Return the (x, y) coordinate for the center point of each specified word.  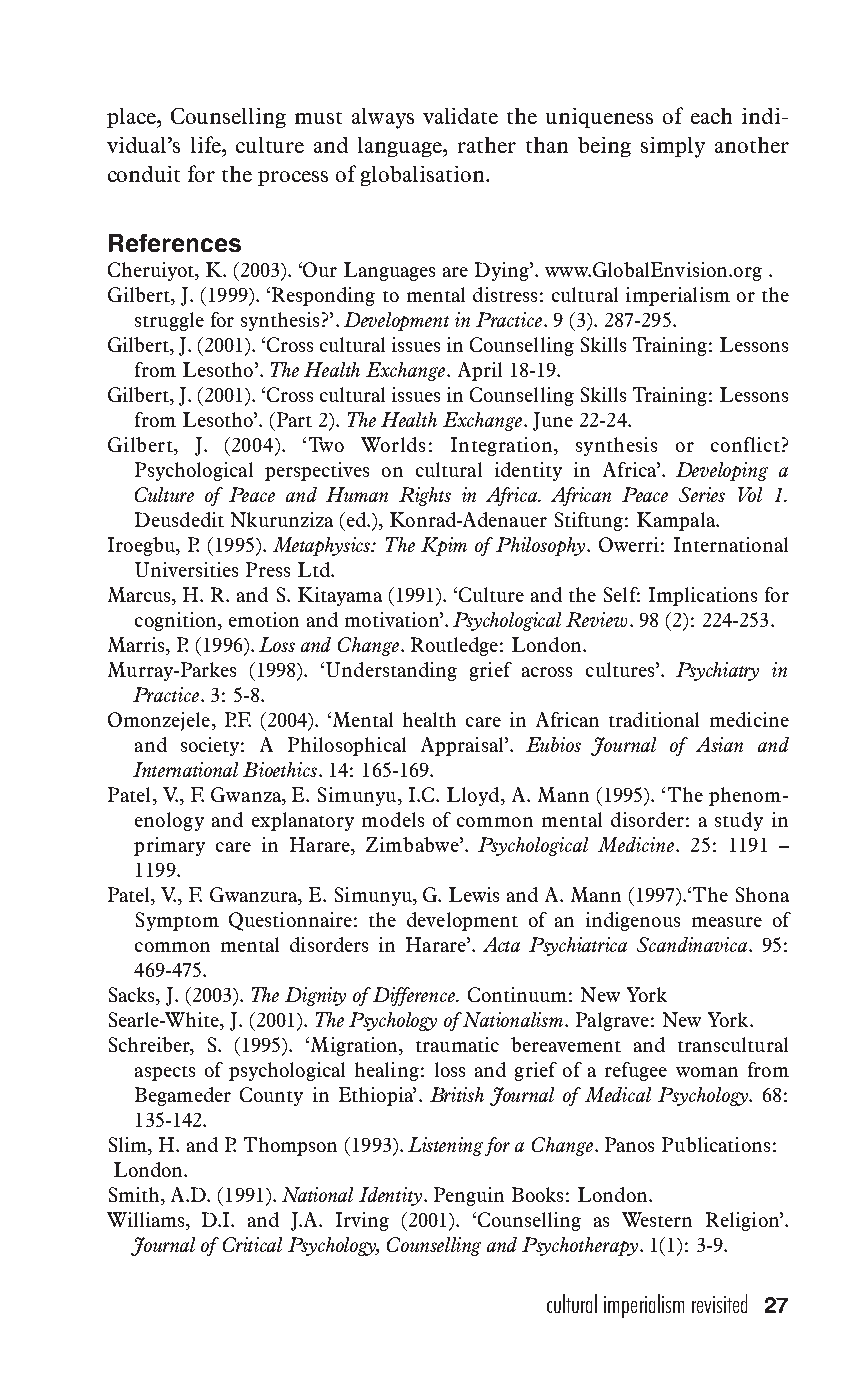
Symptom (177, 921)
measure (727, 922)
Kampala (677, 521)
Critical (252, 1244)
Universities (186, 569)
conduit (144, 174)
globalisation (424, 176)
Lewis (474, 894)
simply (673, 147)
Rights (425, 496)
